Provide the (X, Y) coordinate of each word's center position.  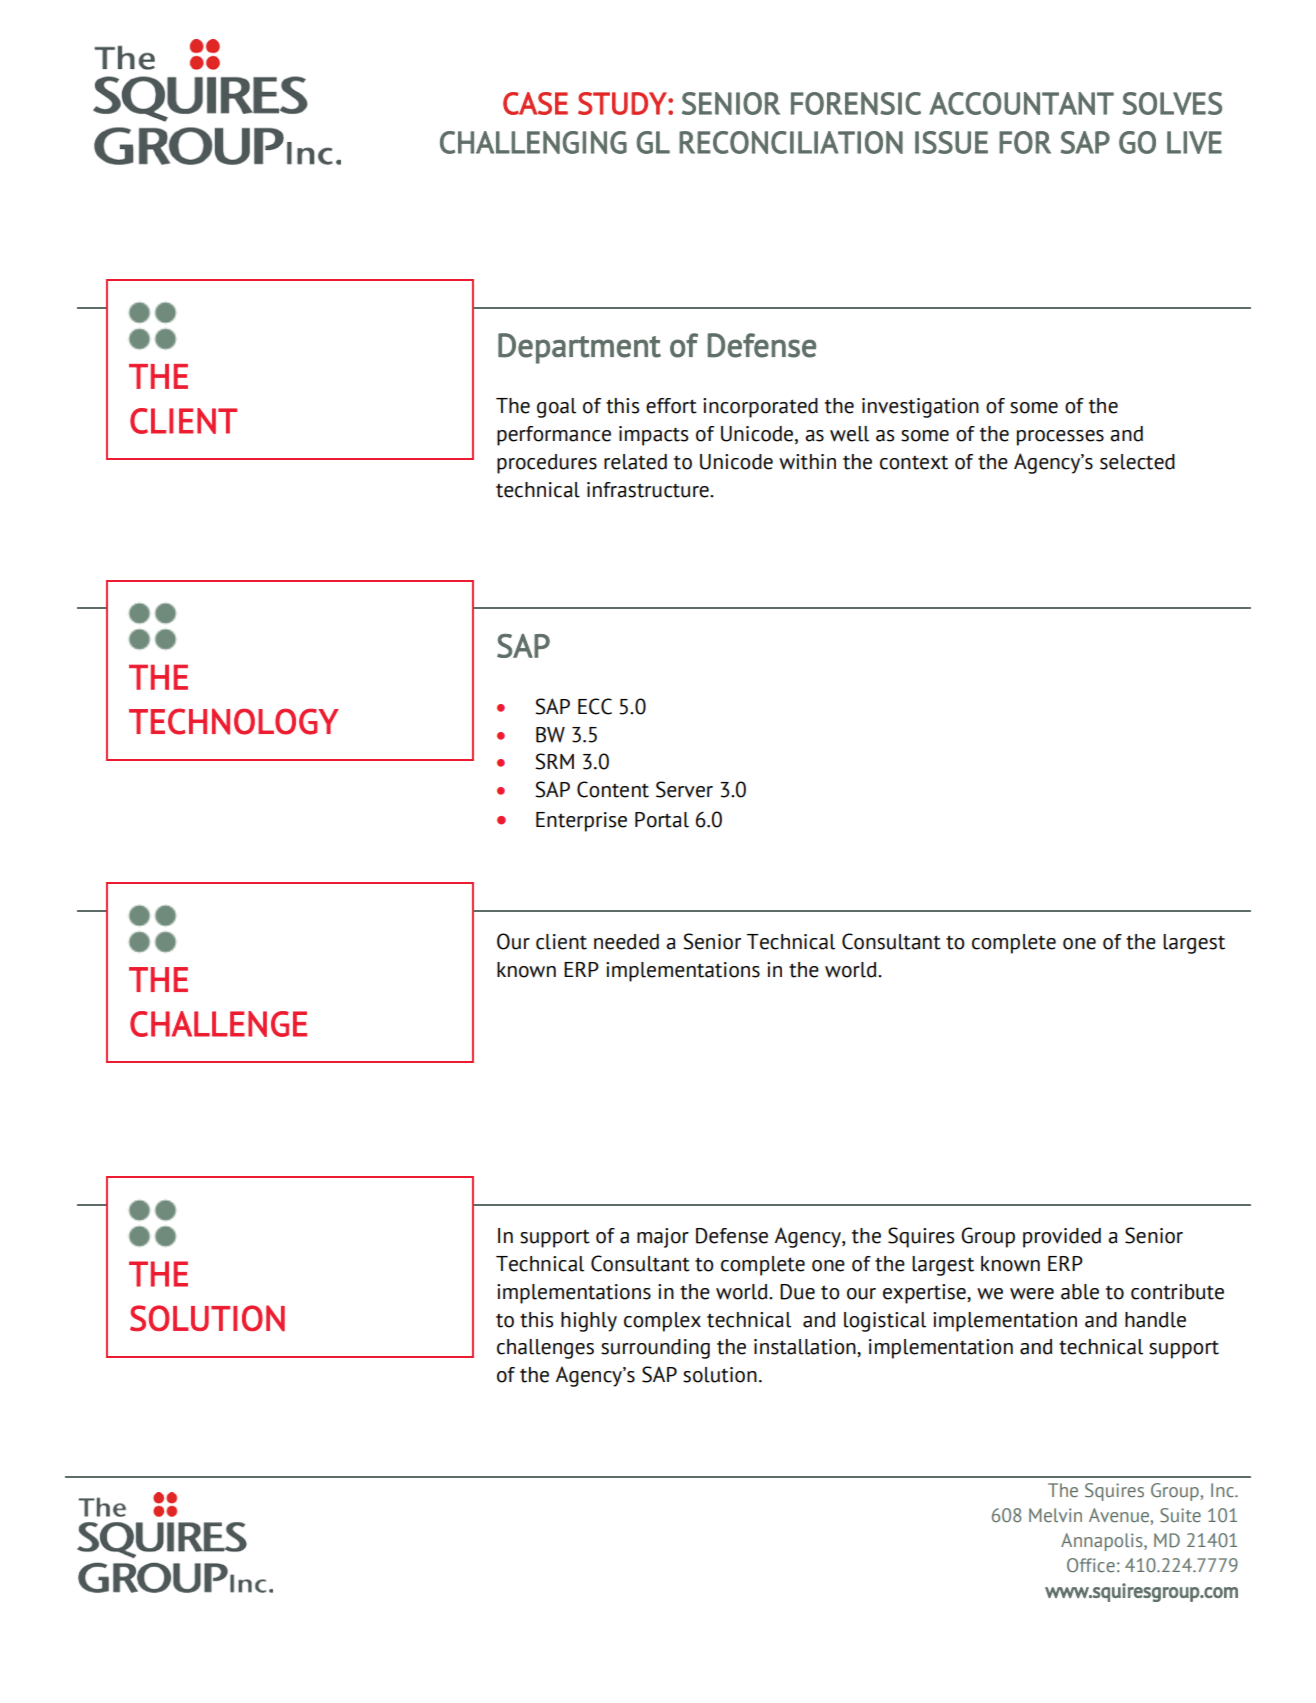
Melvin (1055, 1515)
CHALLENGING (533, 142)
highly (589, 1322)
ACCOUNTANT (1021, 103)
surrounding (655, 1349)
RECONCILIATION (791, 142)
